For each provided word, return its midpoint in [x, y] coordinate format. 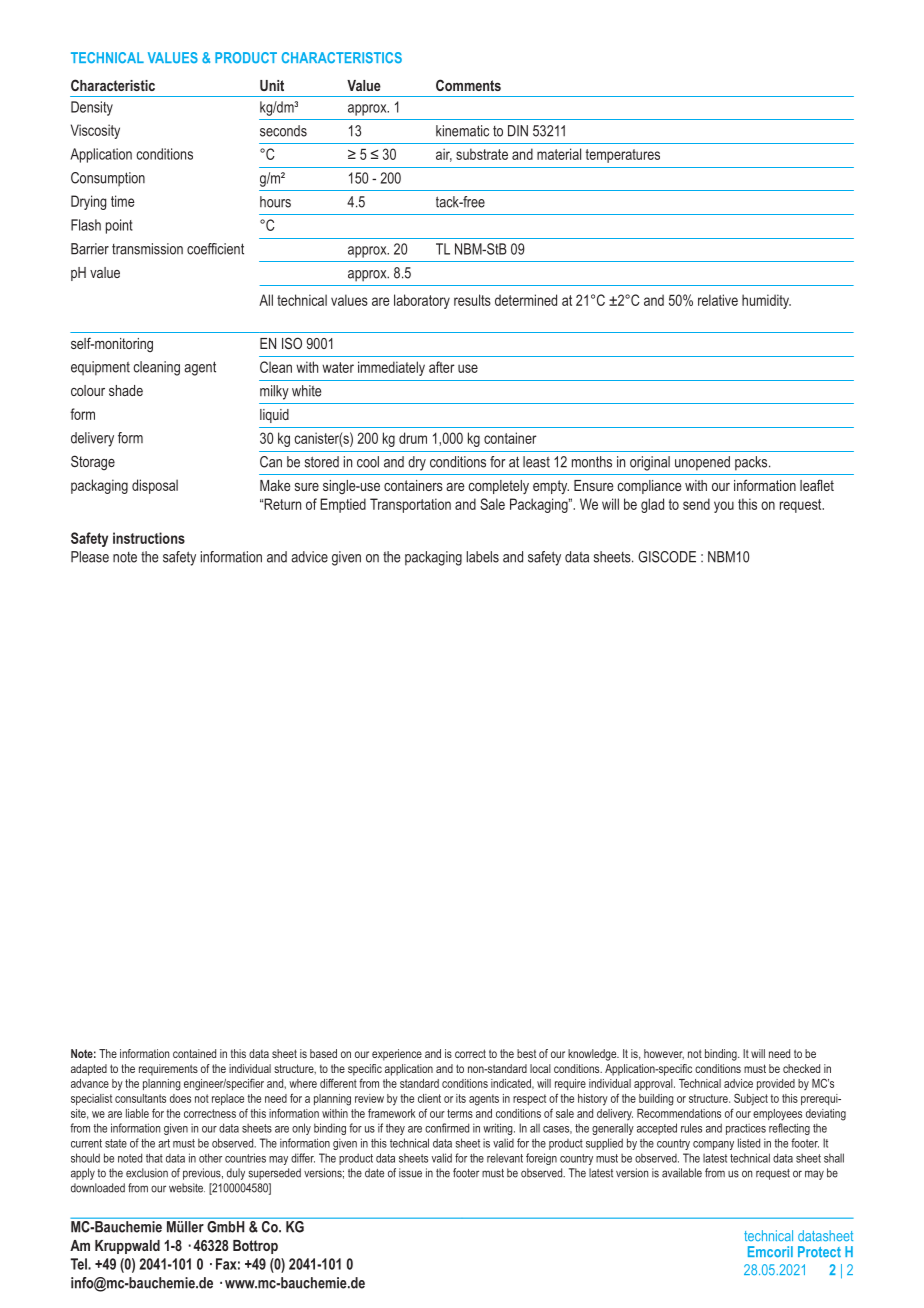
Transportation [410, 505]
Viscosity [95, 131]
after [442, 367]
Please [90, 557]
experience [397, 1055]
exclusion [147, 1173]
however [664, 1054]
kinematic [462, 131]
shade [126, 390]
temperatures [623, 156]
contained [194, 1053]
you [724, 507]
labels [482, 557]
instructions [149, 538]
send [696, 504]
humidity [766, 301]
